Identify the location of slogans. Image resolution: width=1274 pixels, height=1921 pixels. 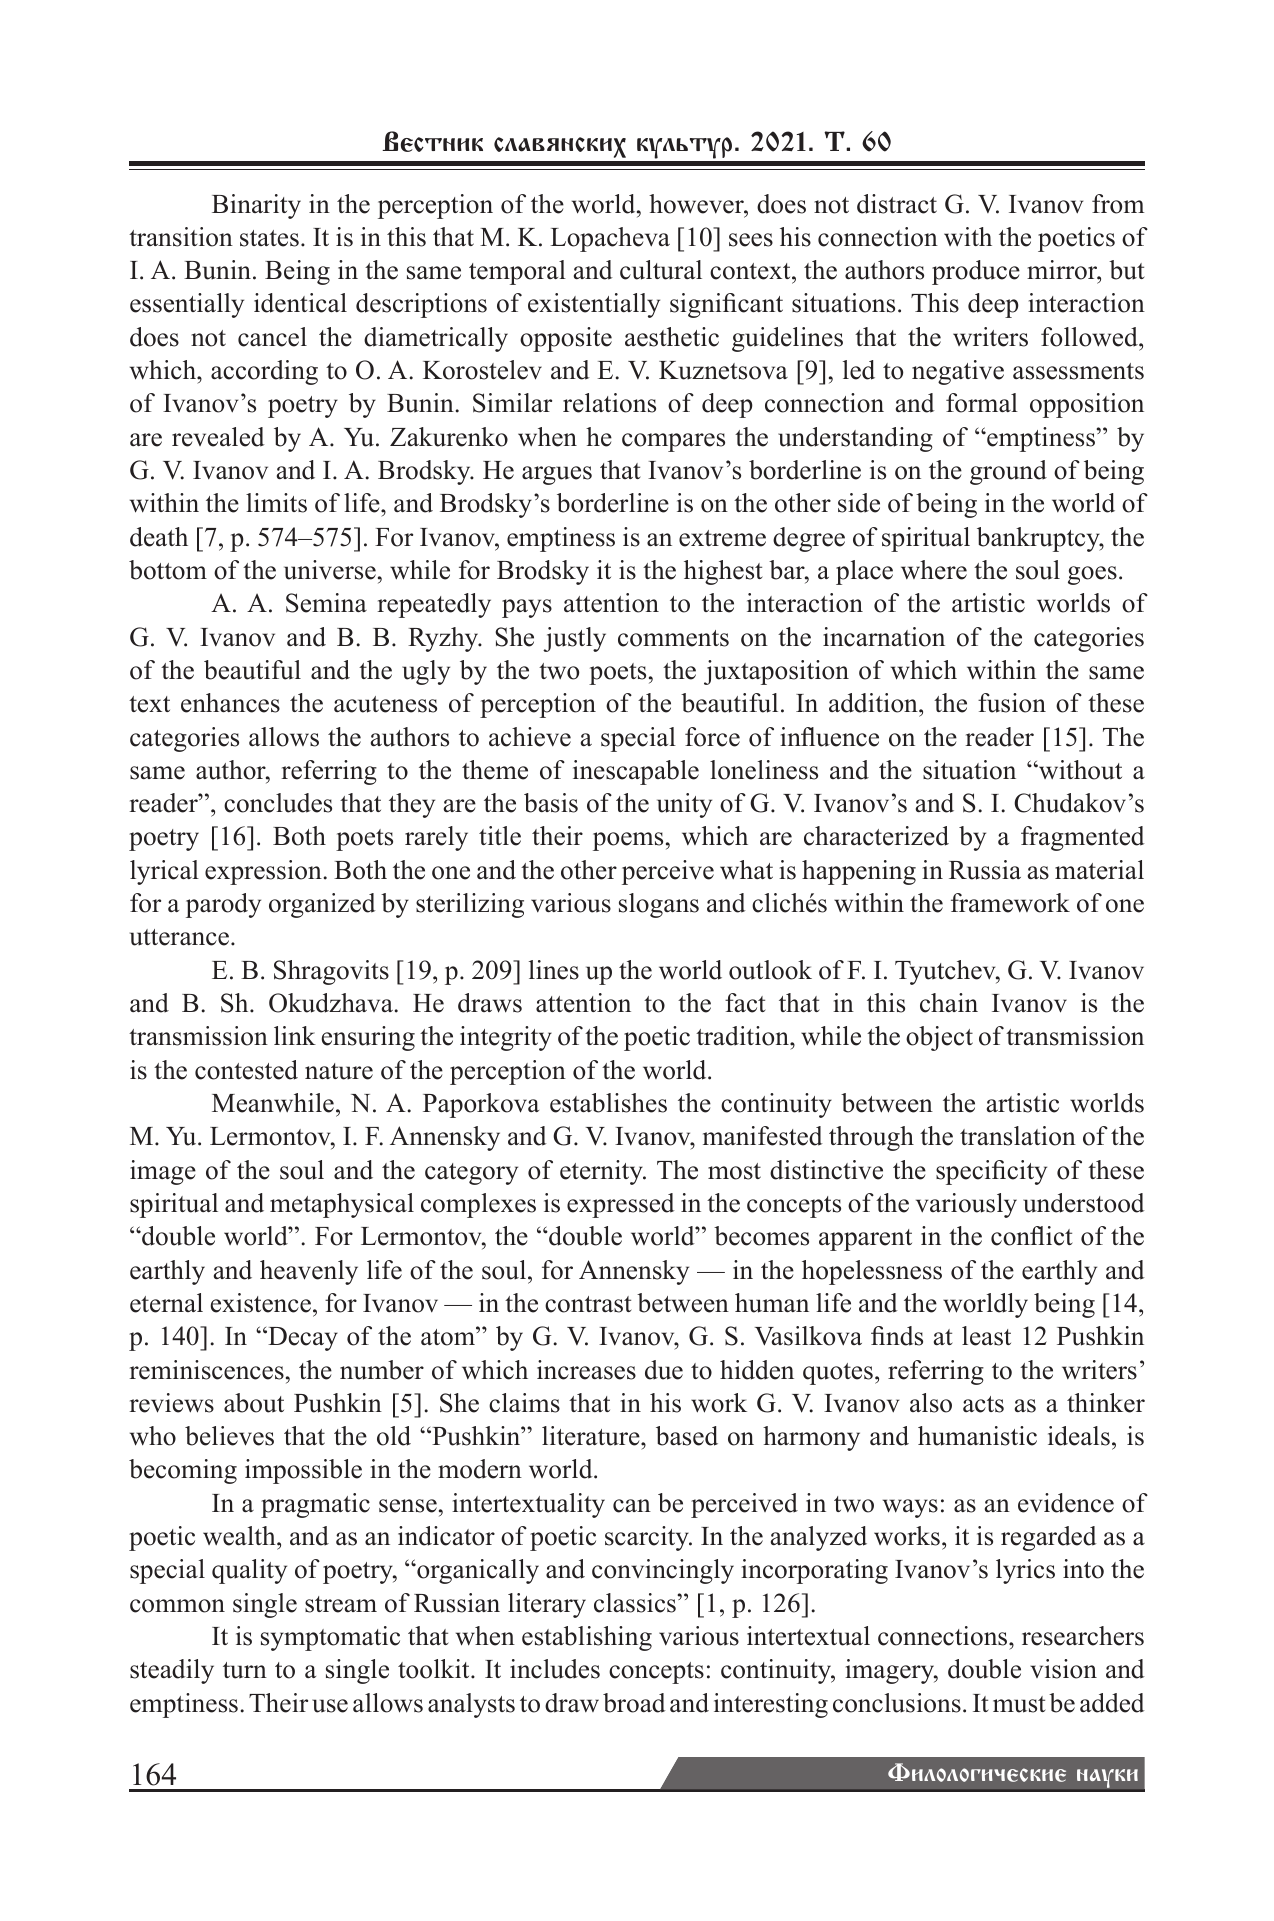
(659, 905).
